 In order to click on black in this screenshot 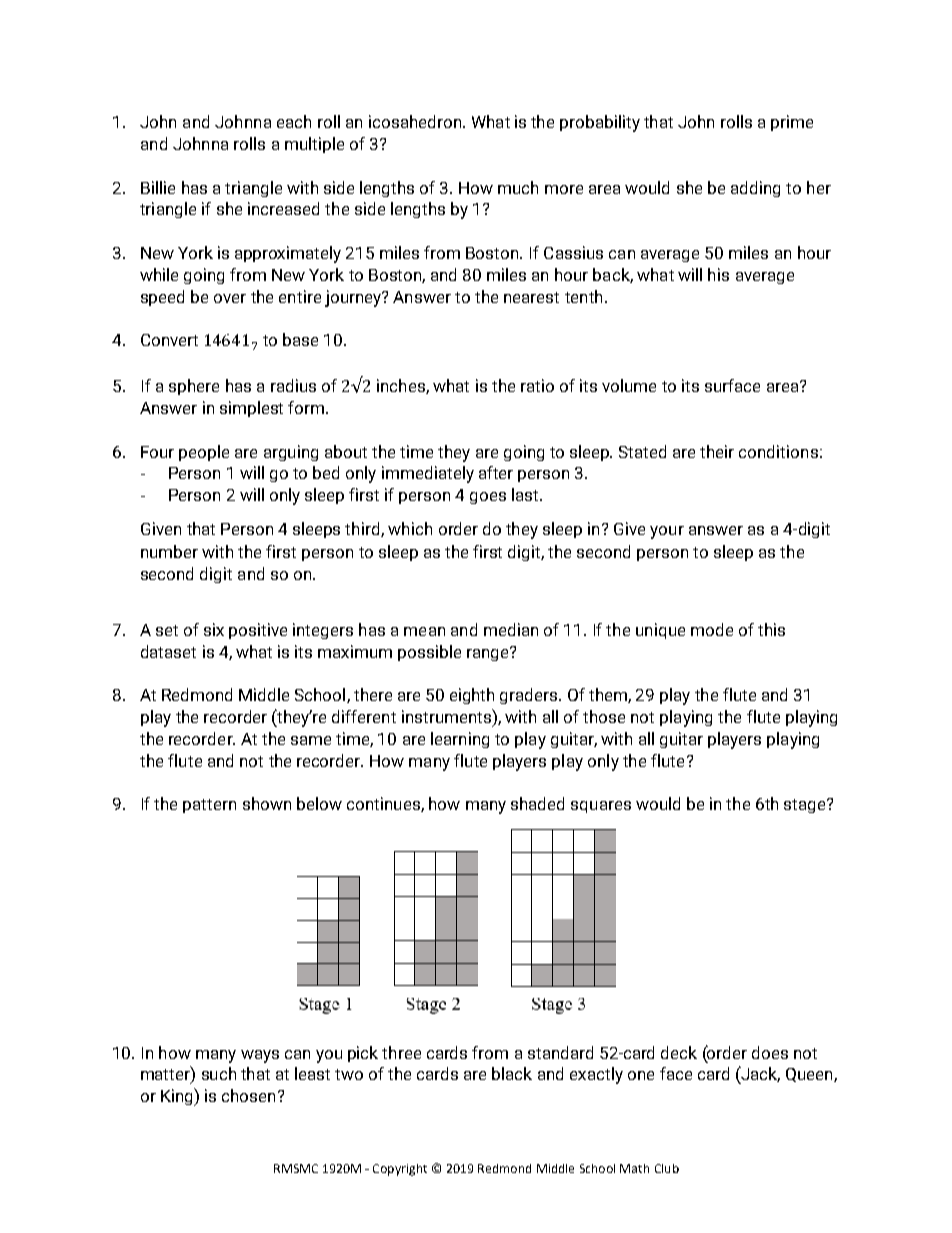, I will do `click(512, 1073)`.
